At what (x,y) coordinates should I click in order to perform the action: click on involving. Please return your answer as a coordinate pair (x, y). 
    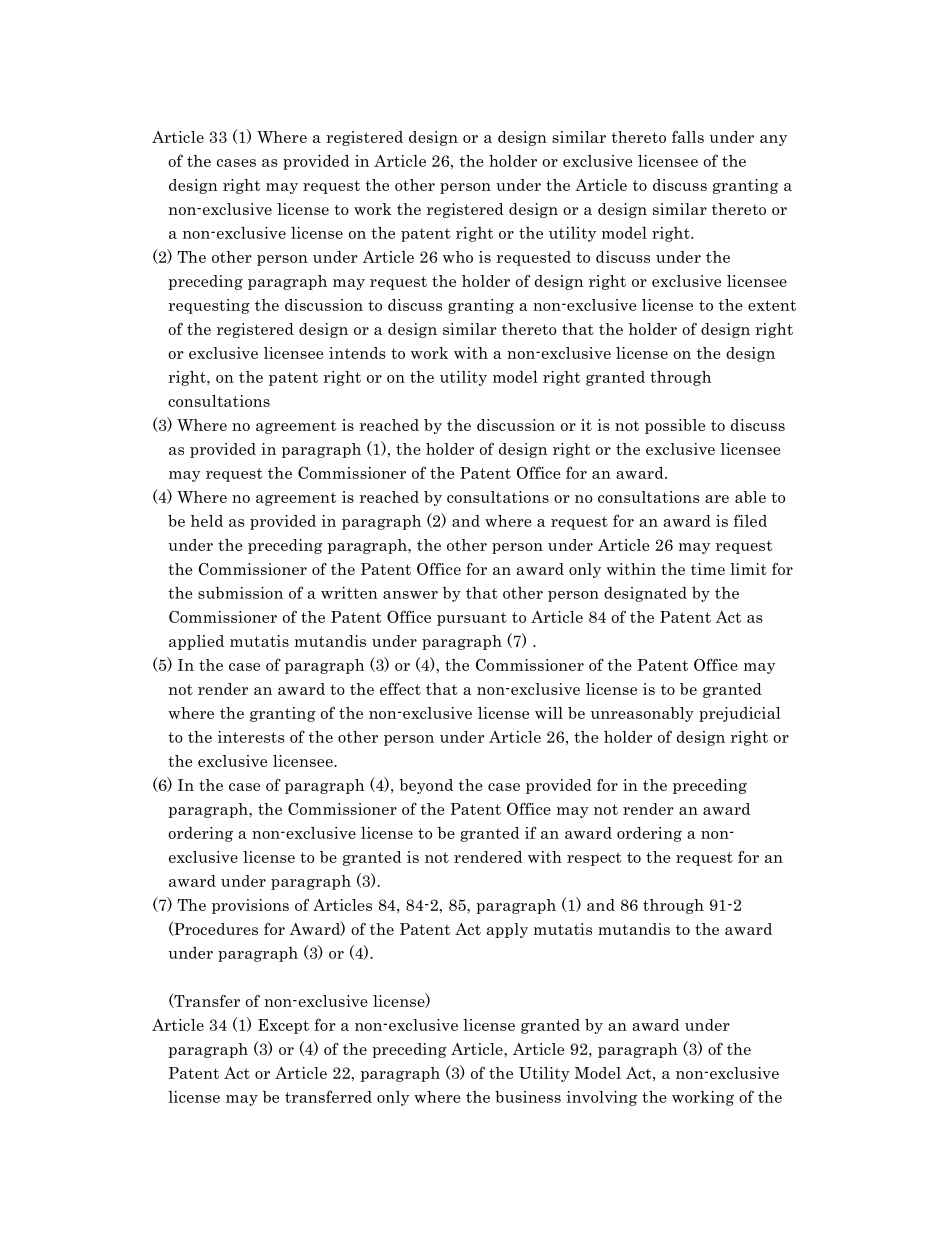
    Looking at the image, I should click on (601, 1098).
